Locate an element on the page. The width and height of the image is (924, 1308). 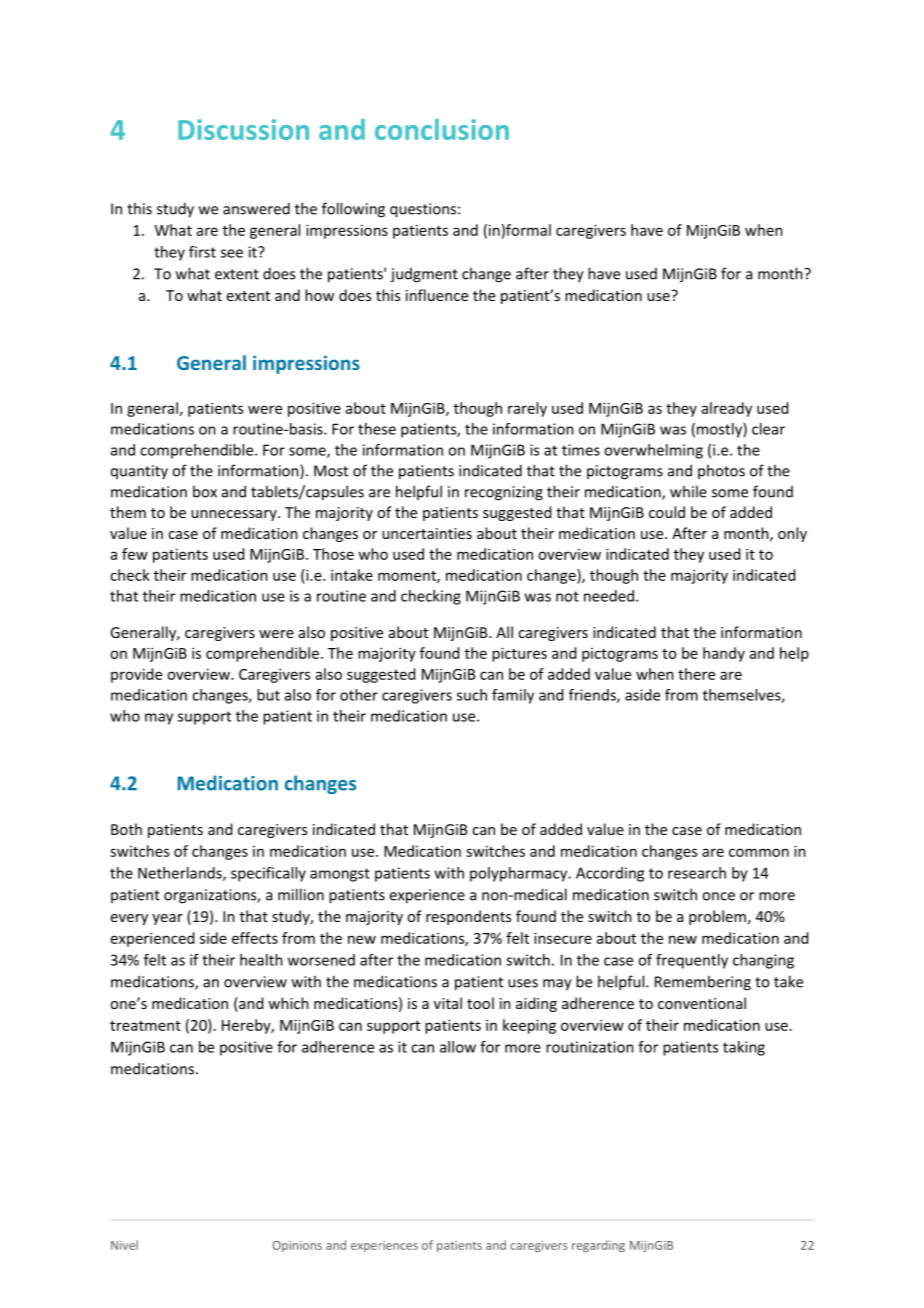
Opinions is located at coordinates (297, 1246).
